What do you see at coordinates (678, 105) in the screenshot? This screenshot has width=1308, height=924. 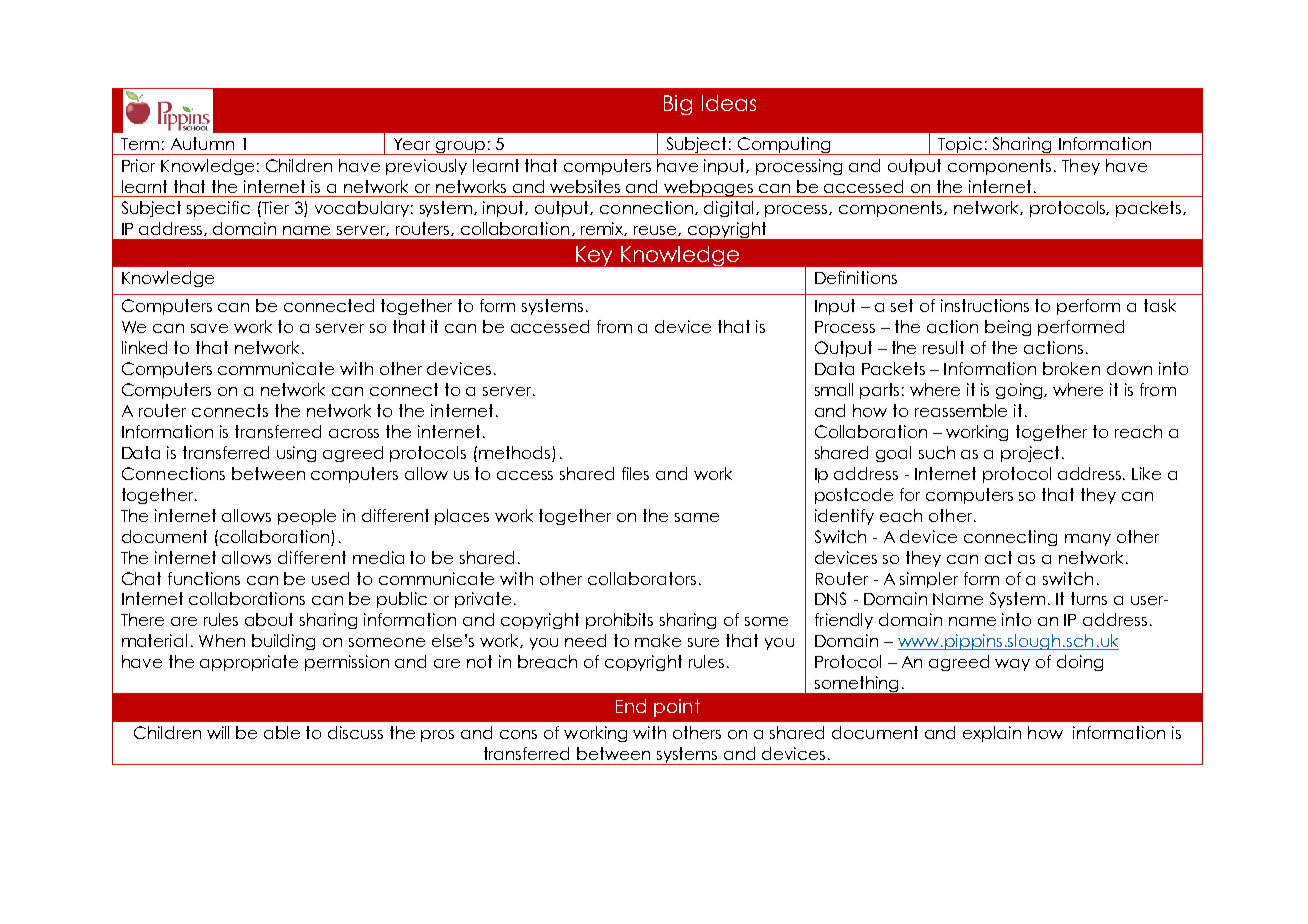 I see `Big` at bounding box center [678, 105].
